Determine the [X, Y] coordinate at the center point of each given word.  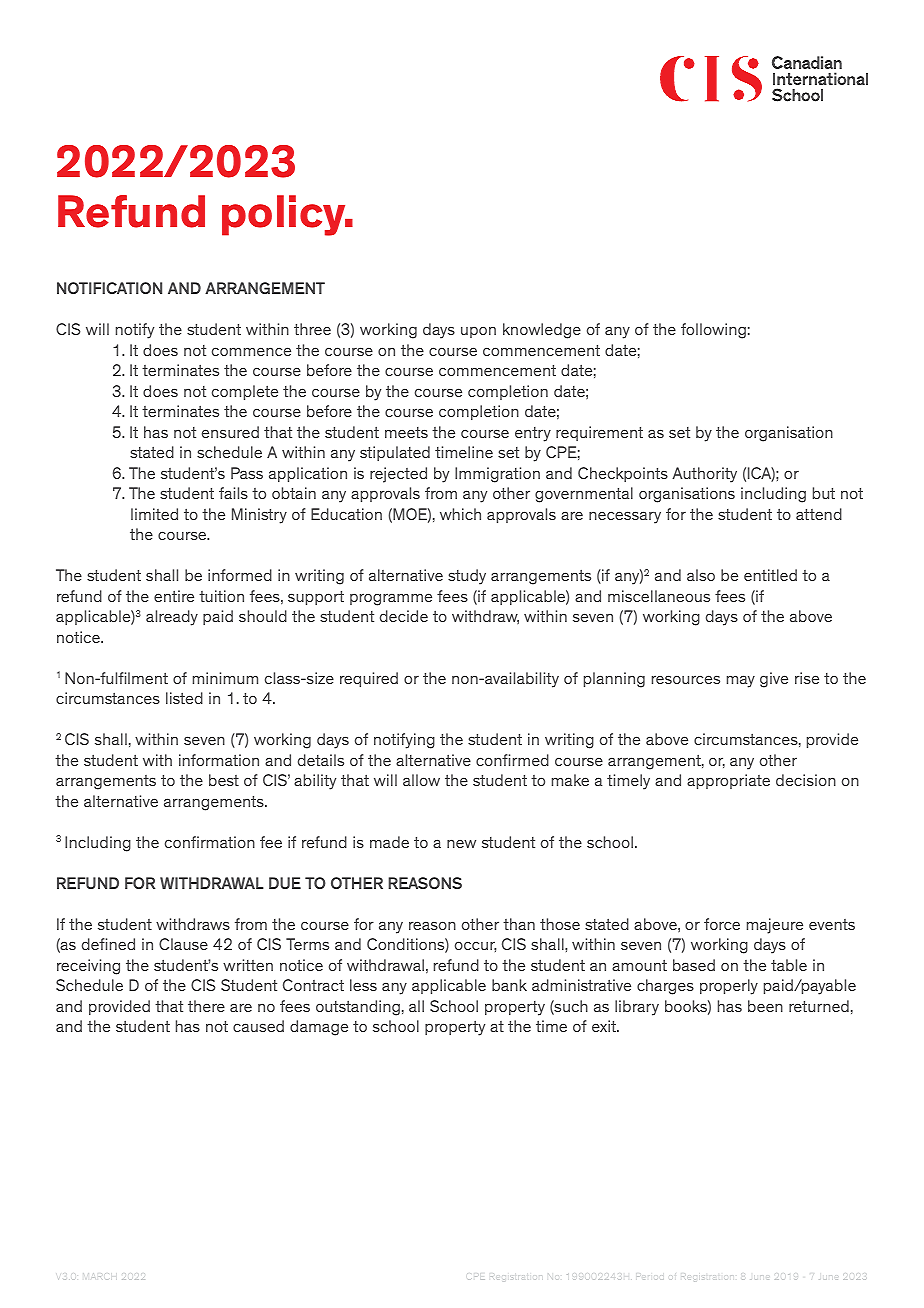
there [206, 1006]
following [713, 331]
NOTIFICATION [109, 288]
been [765, 1006]
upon [478, 332]
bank [509, 985]
